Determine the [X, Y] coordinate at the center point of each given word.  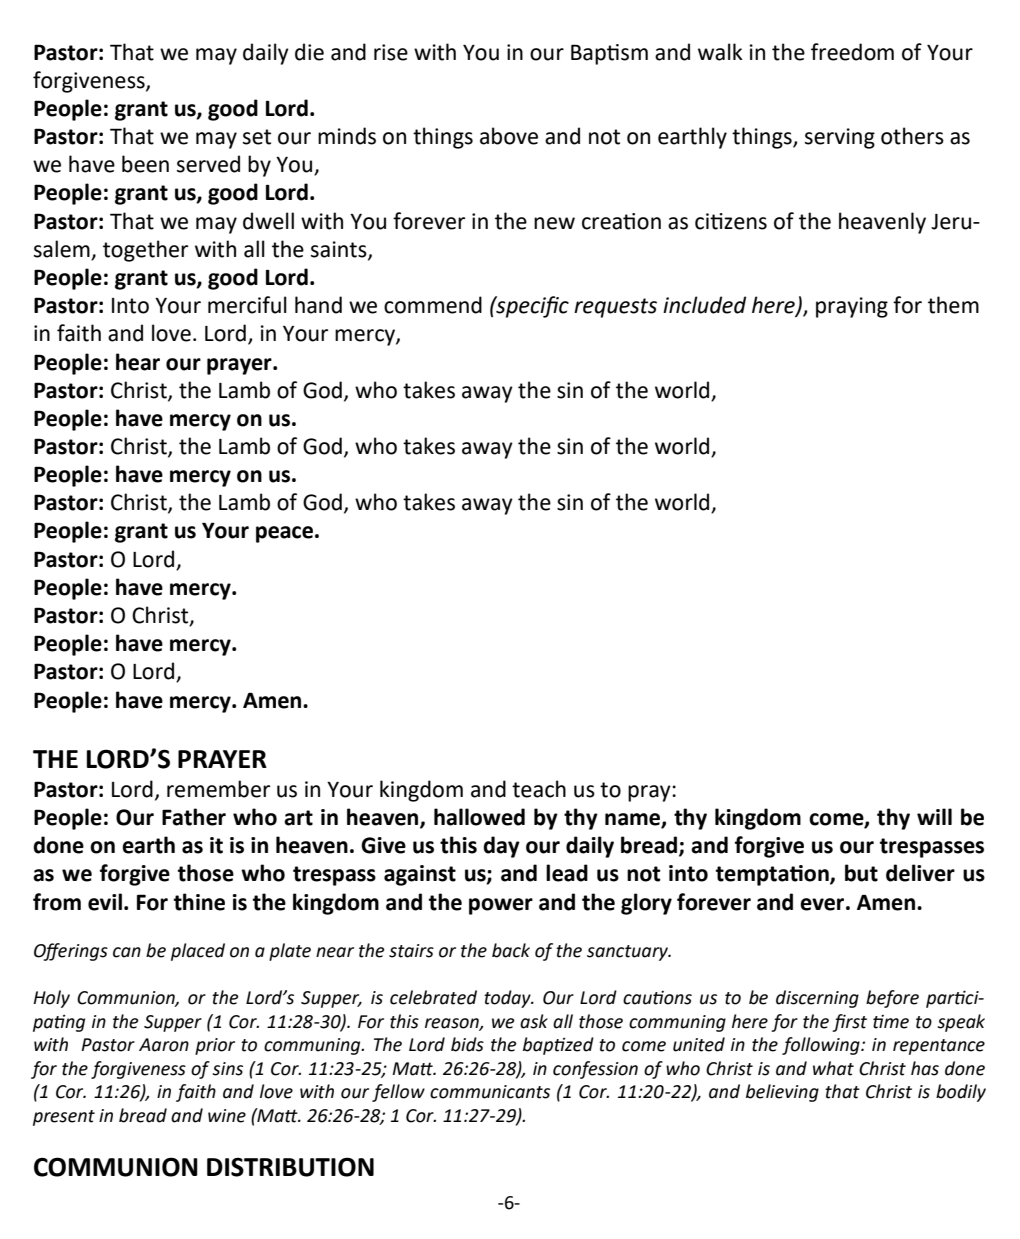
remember [218, 789]
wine [227, 1116]
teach [539, 789]
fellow [398, 1093]
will [934, 816]
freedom [852, 52]
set [257, 137]
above [509, 136]
